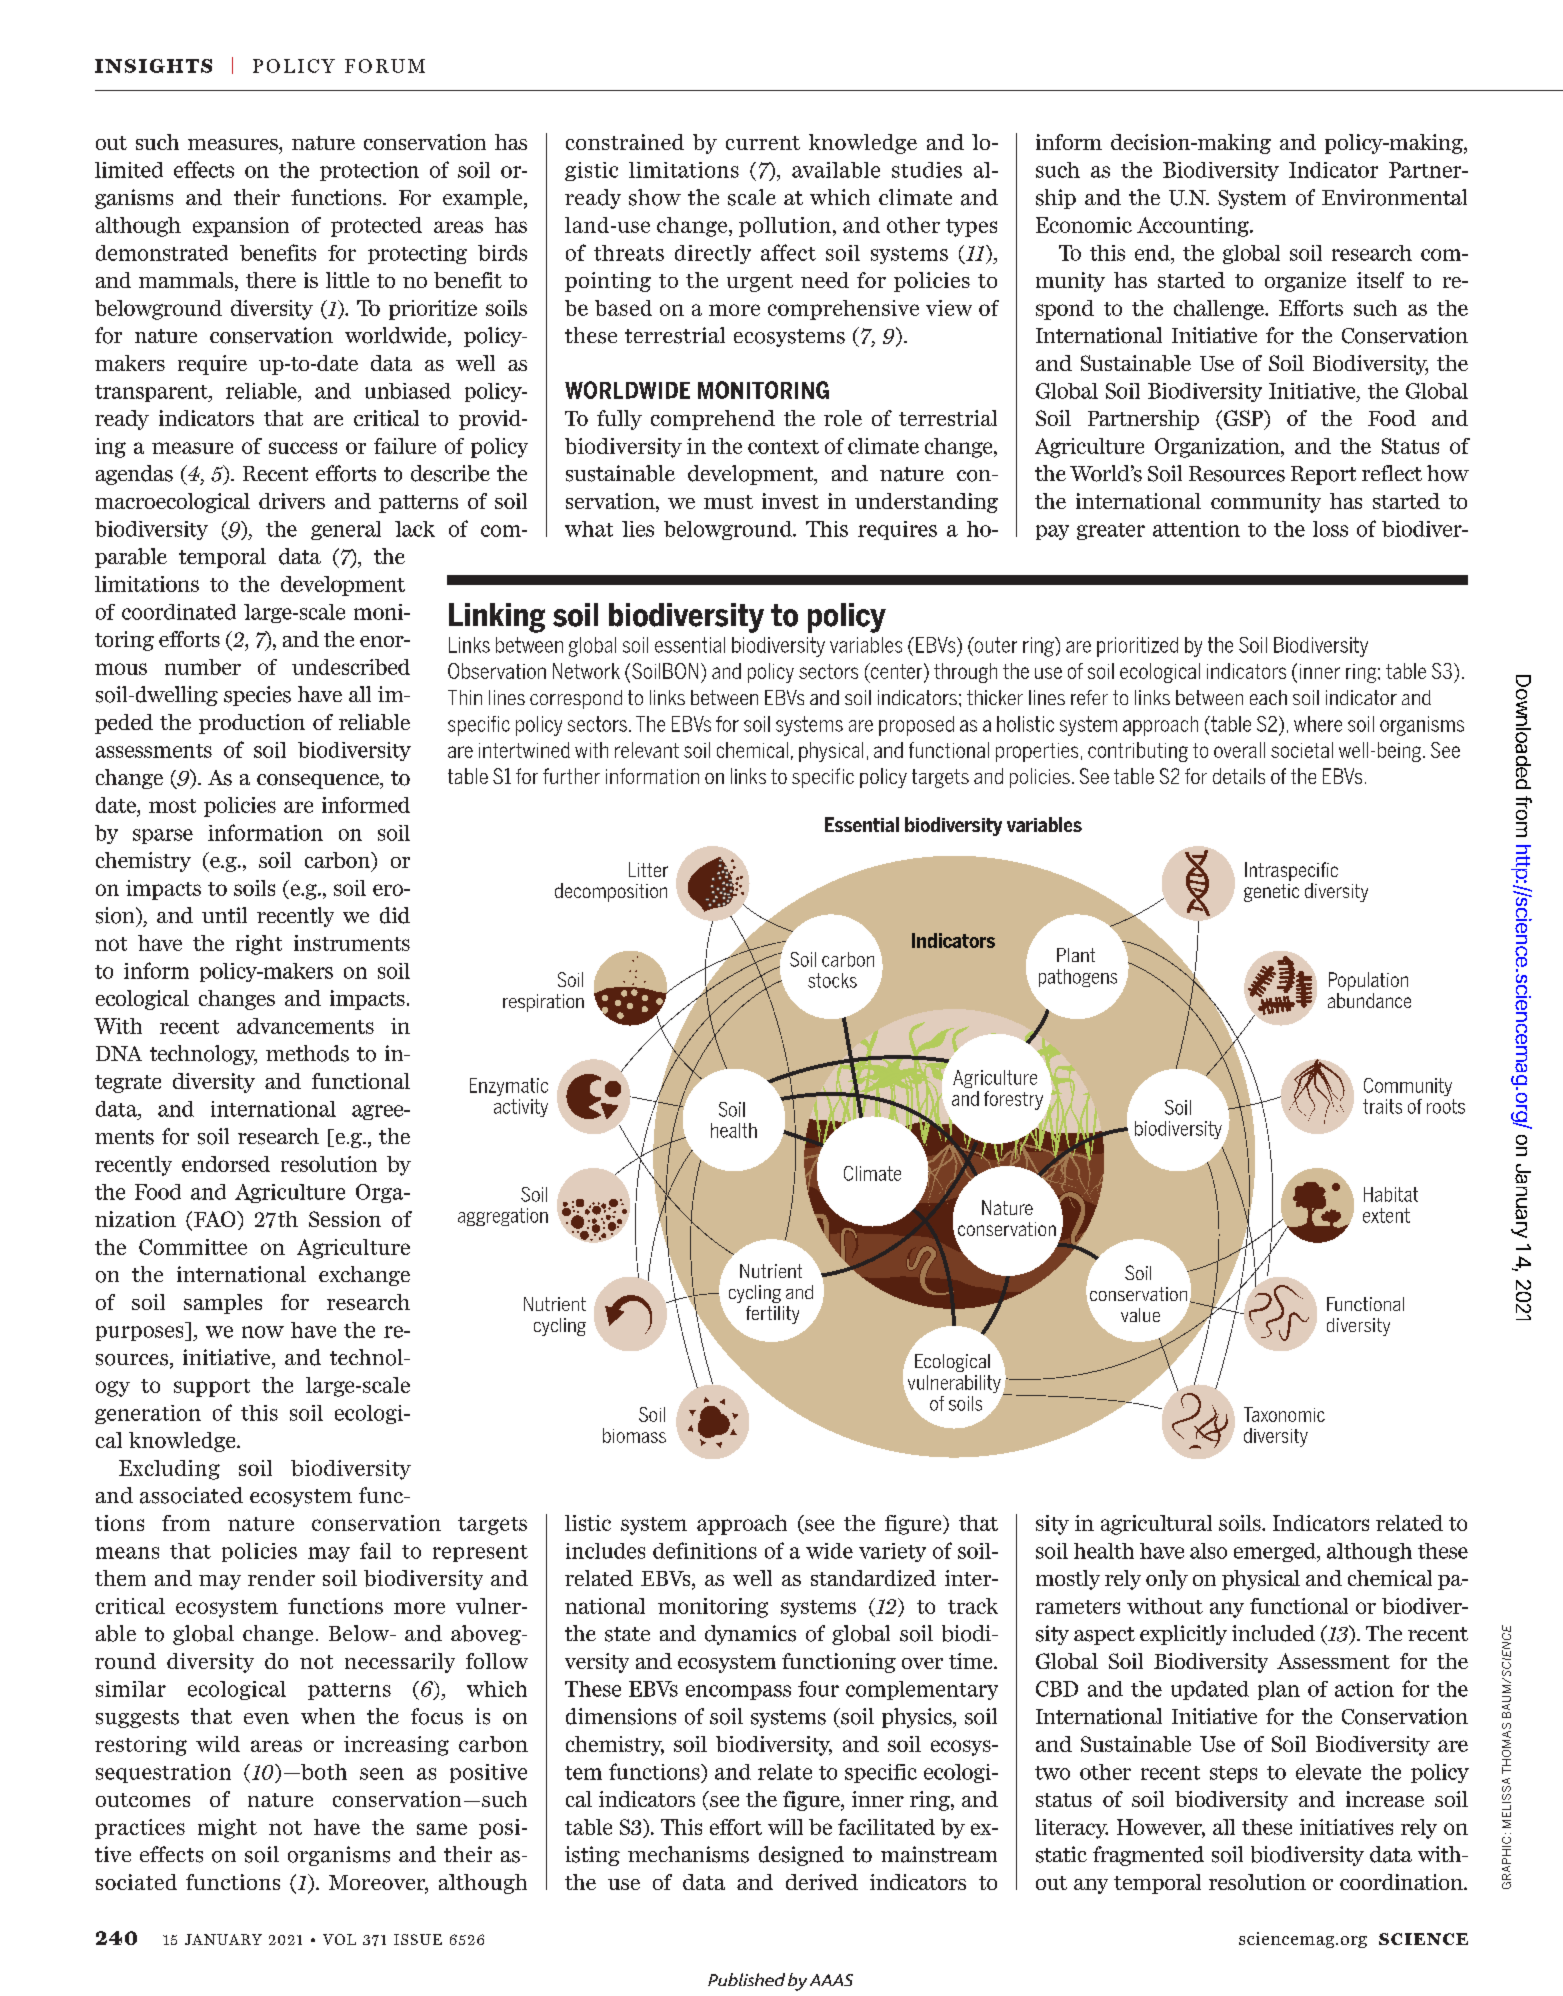  What do you see at coordinates (1276, 1552) in the screenshot?
I see `emerged` at bounding box center [1276, 1552].
